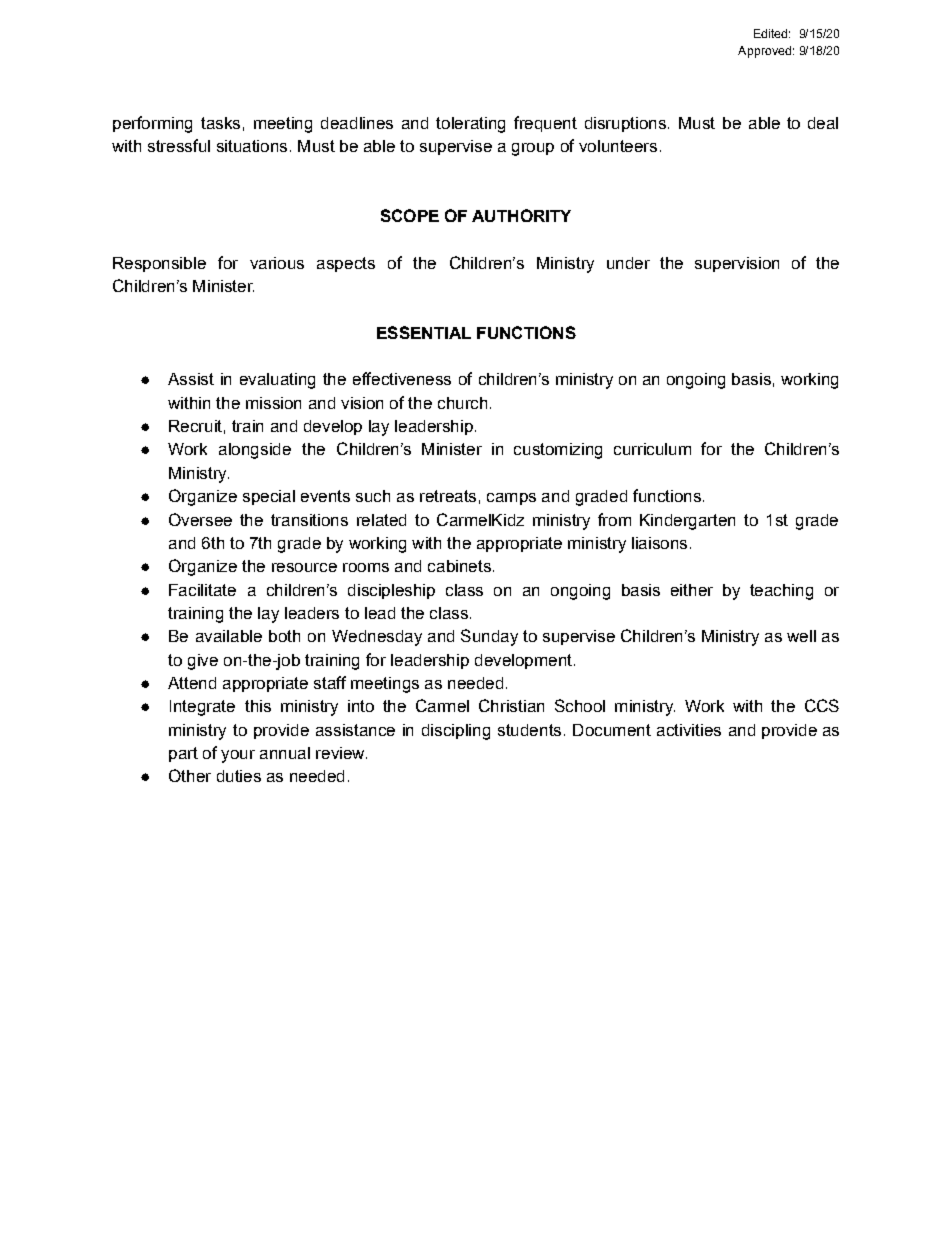 The height and width of the screenshot is (1233, 952). Describe the element at coordinates (220, 123) in the screenshot. I see `tasks` at that location.
